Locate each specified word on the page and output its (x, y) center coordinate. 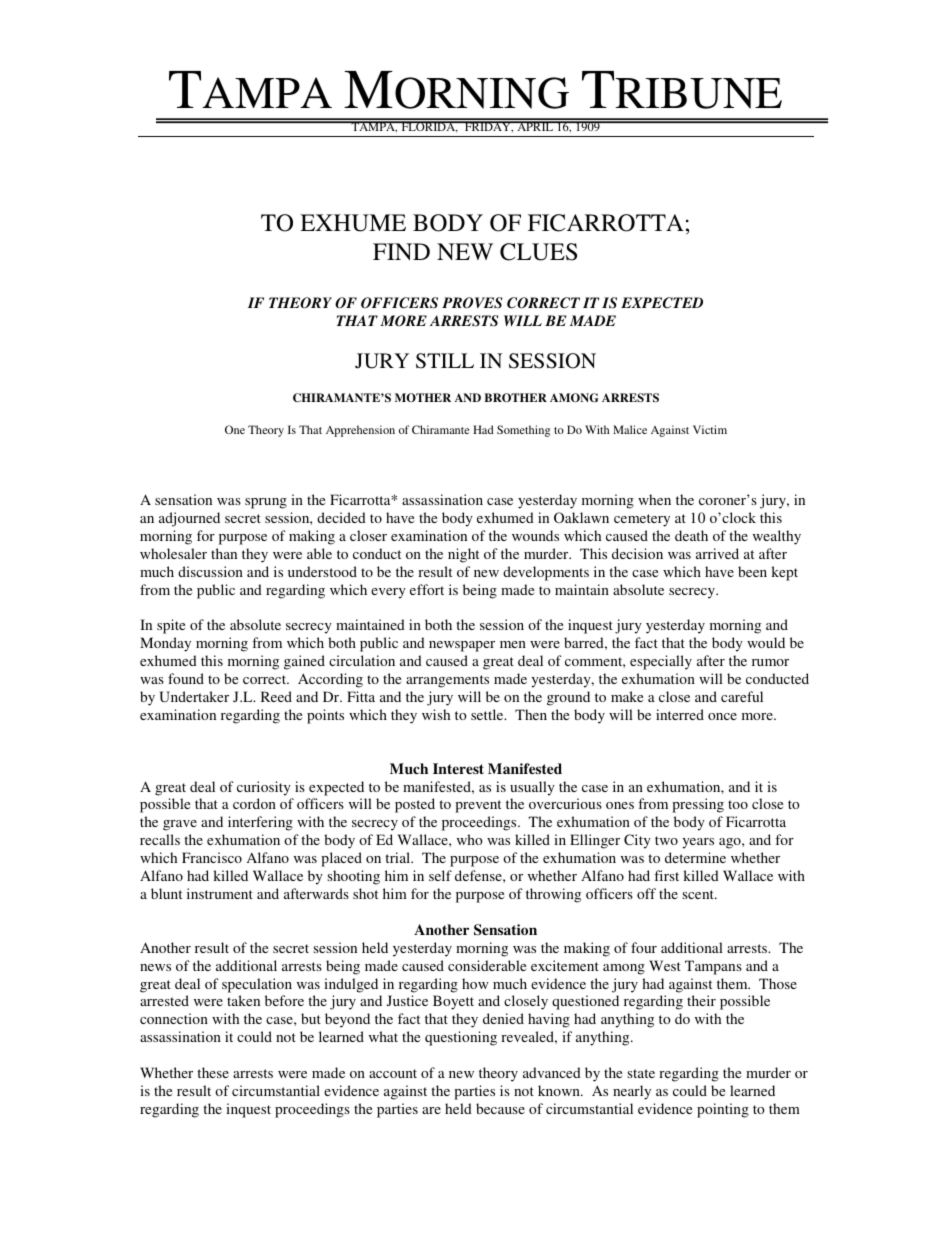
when (654, 499)
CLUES (538, 252)
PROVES (472, 303)
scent (699, 894)
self (440, 875)
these (213, 1072)
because (500, 1108)
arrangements (447, 681)
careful (742, 696)
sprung (266, 503)
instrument (220, 893)
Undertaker (194, 696)
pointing (723, 1110)
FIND (401, 251)
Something (523, 431)
